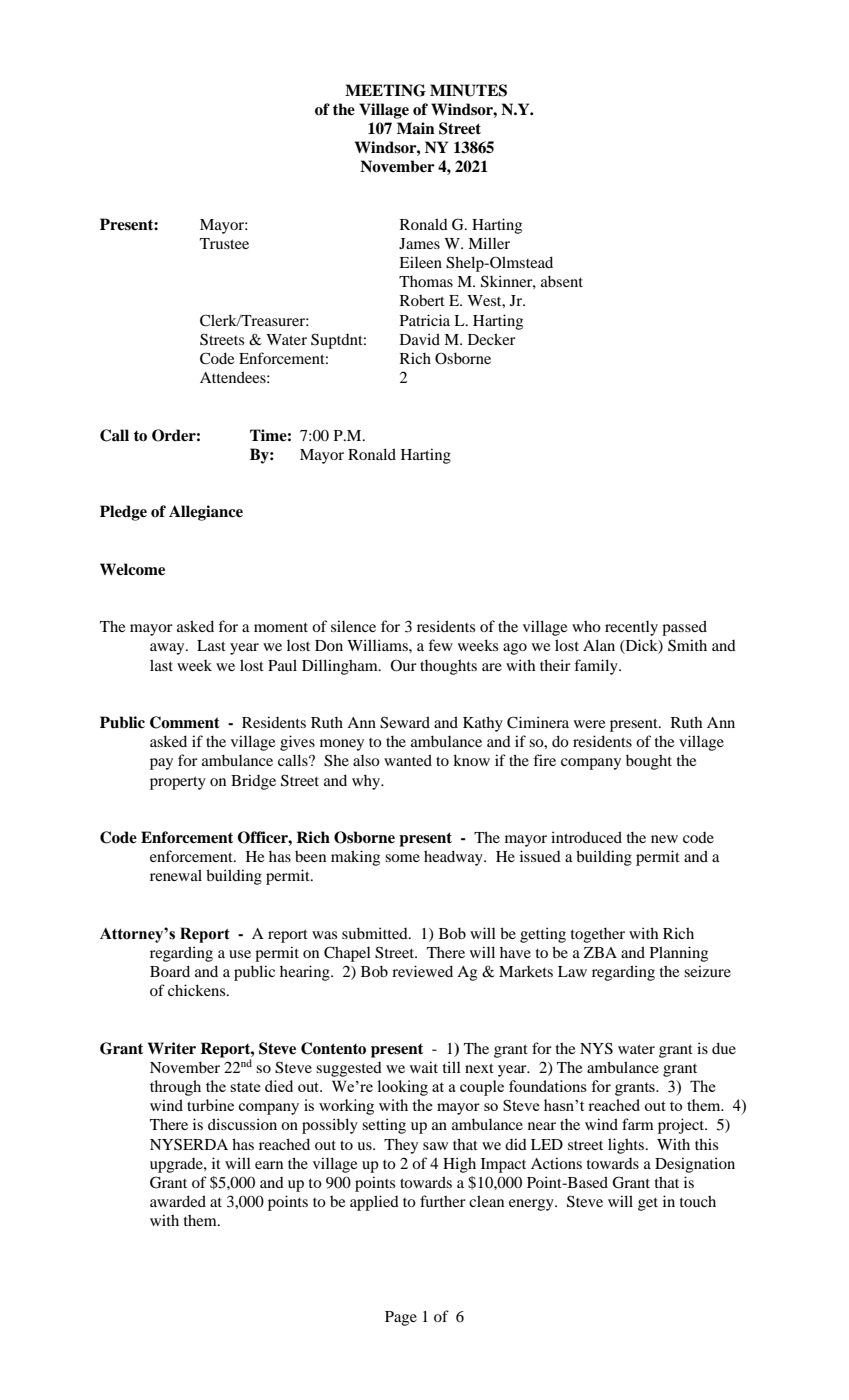 The height and width of the document is (1400, 849). I want to click on recently, so click(631, 628).
